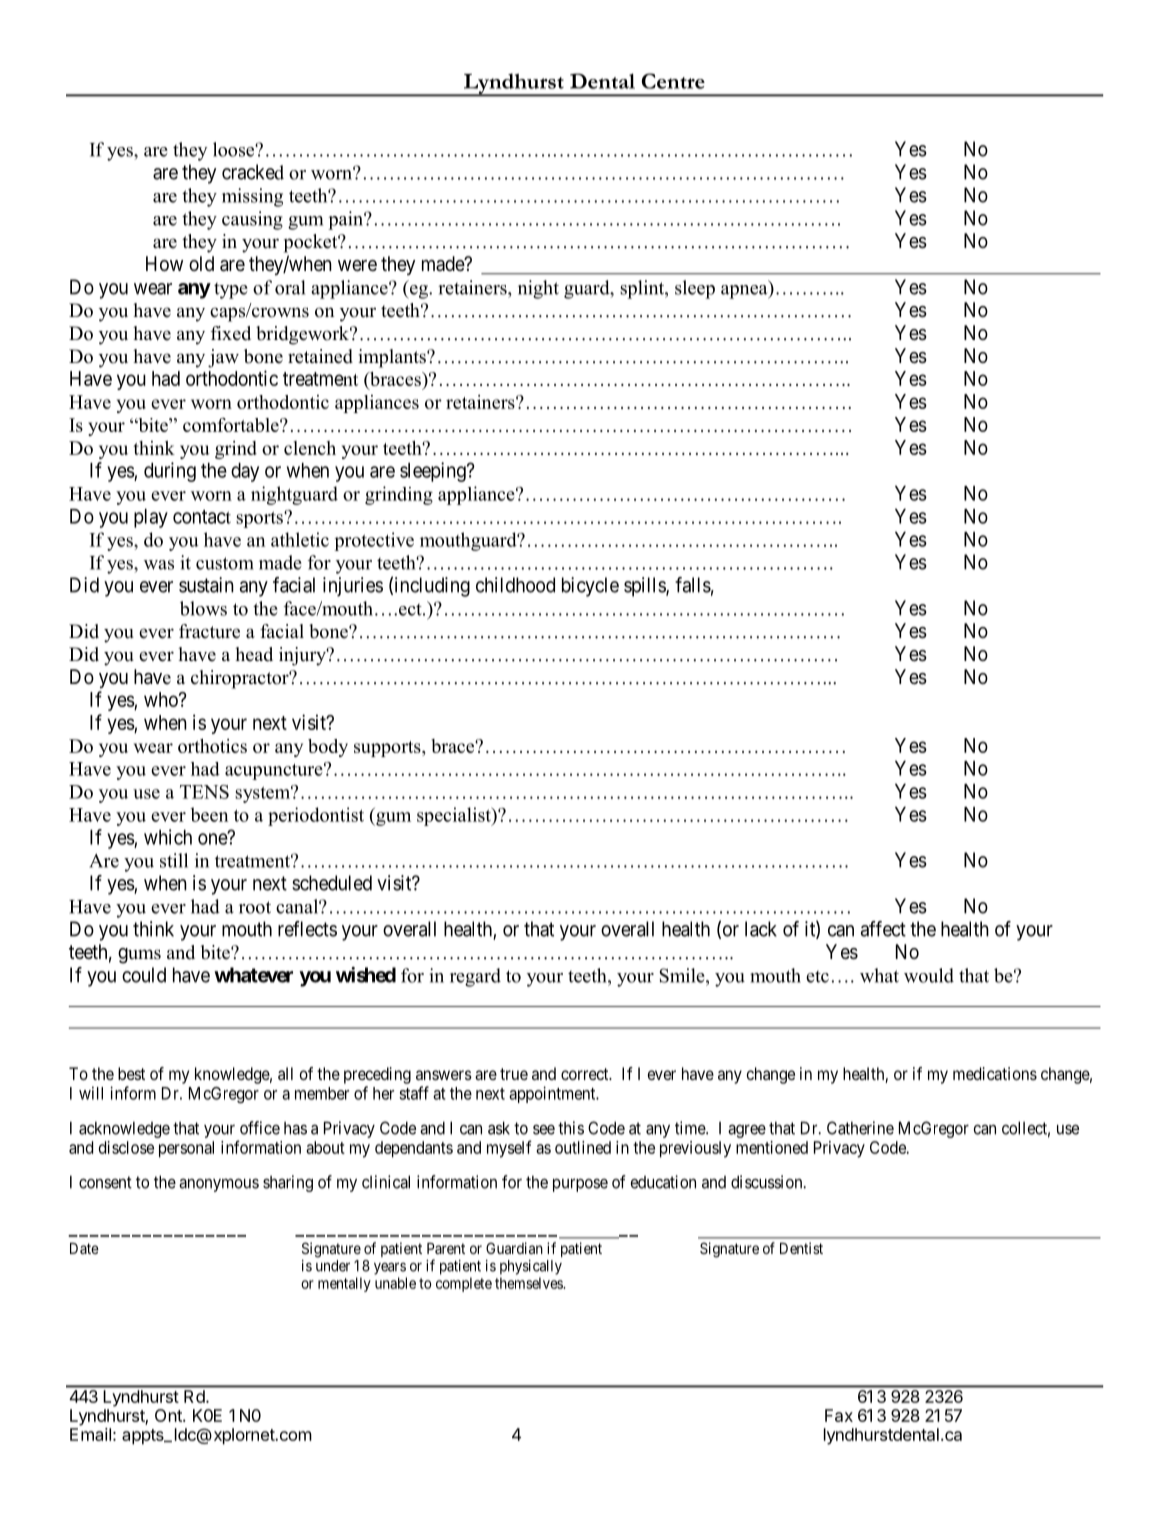 Image resolution: width=1169 pixels, height=1513 pixels. What do you see at coordinates (475, 977) in the screenshot?
I see `regard` at bounding box center [475, 977].
